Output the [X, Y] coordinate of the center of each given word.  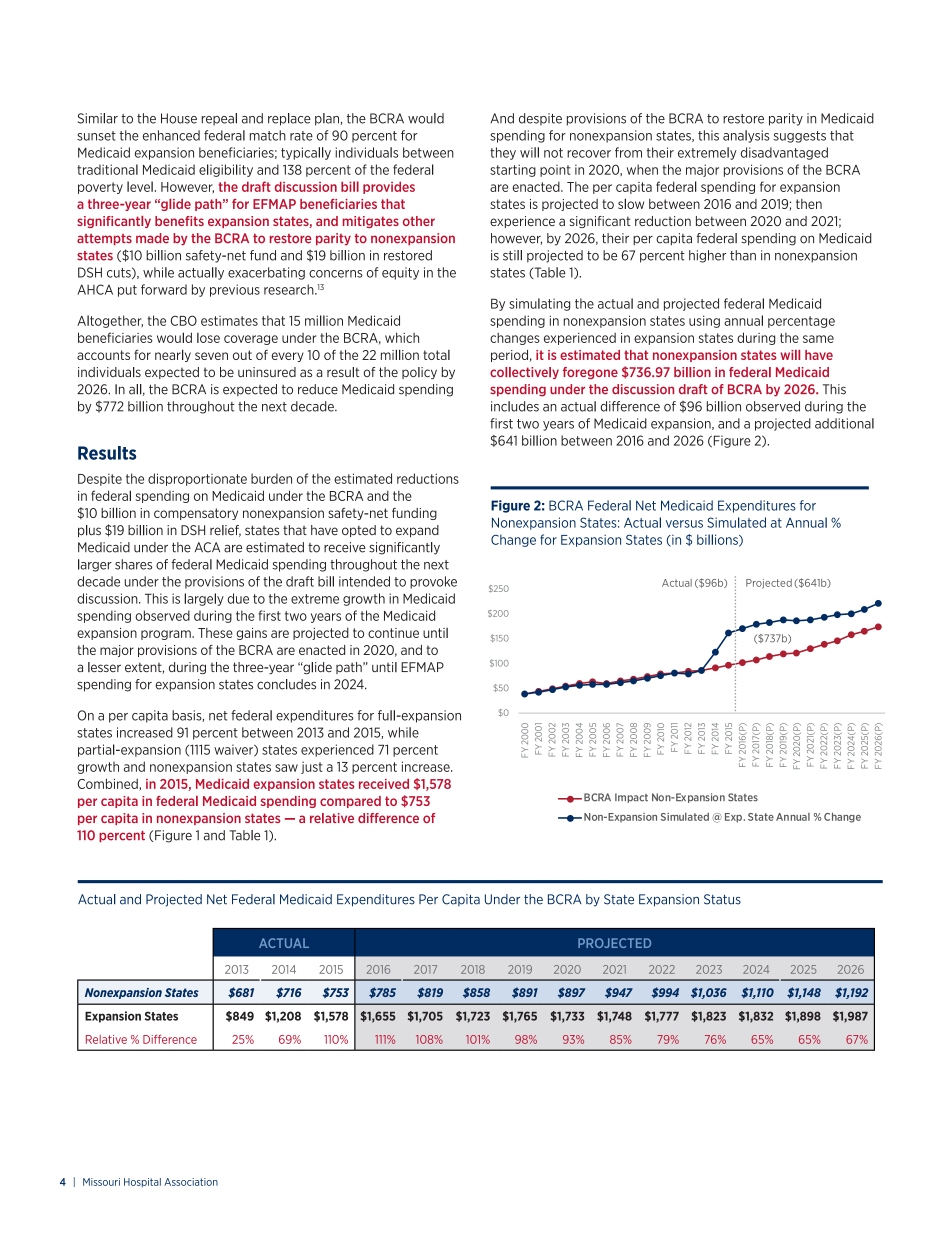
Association [191, 1182]
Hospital [142, 1183]
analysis [746, 136]
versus [684, 524]
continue [393, 633]
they [503, 153]
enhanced [171, 135]
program [167, 635]
